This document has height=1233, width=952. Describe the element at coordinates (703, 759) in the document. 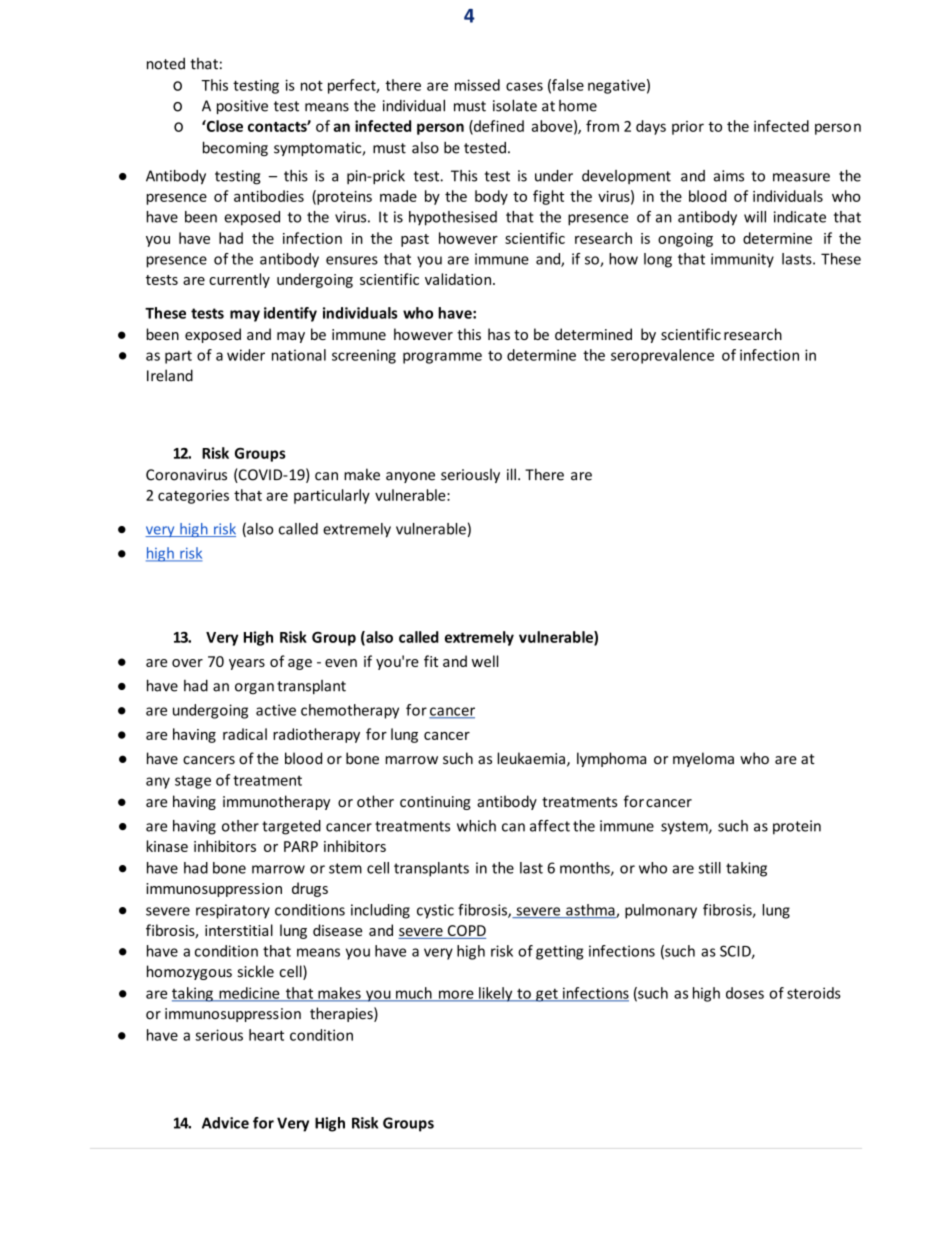

I see `myeloma` at that location.
